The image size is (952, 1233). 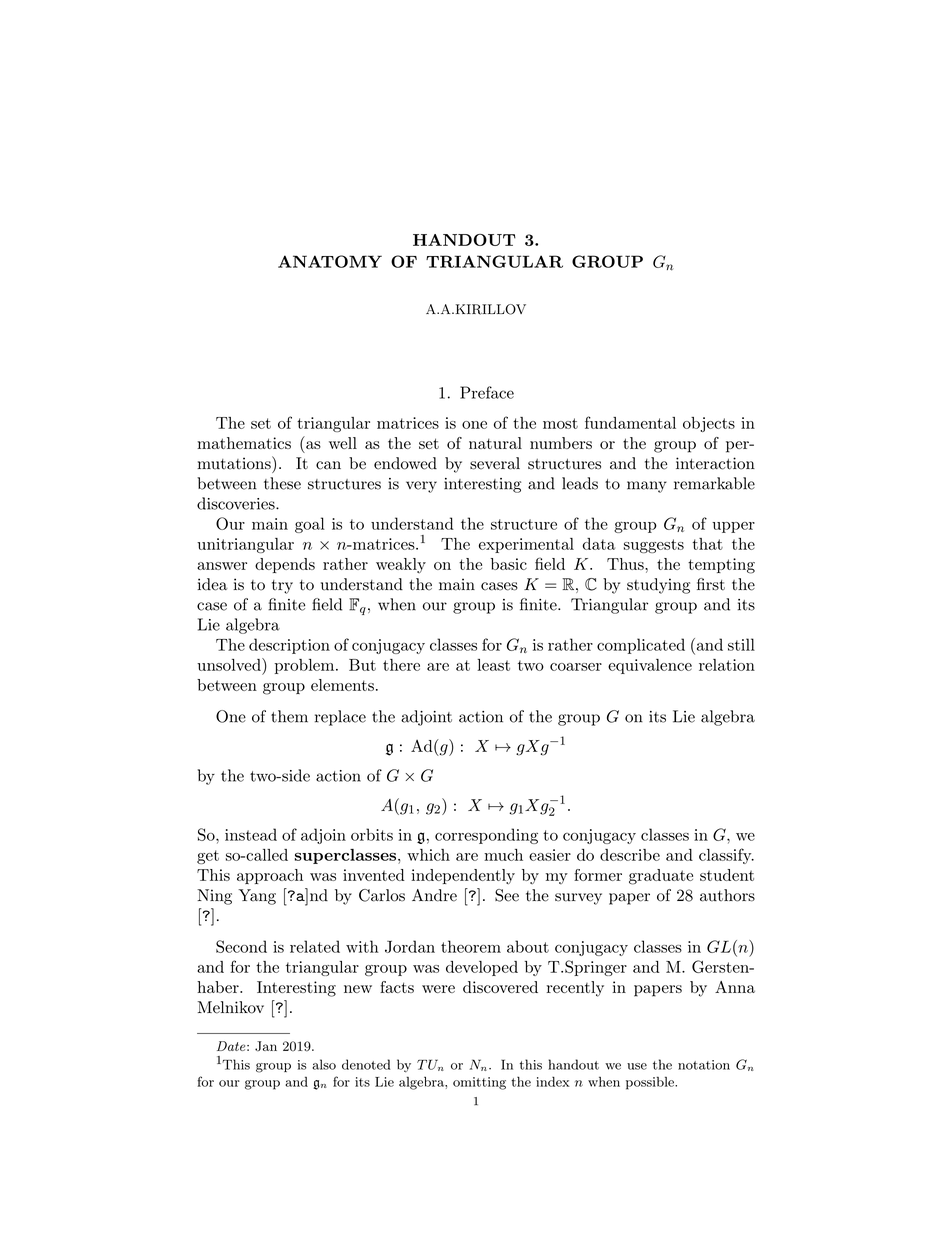 What do you see at coordinates (647, 487) in the image?
I see `many` at bounding box center [647, 487].
